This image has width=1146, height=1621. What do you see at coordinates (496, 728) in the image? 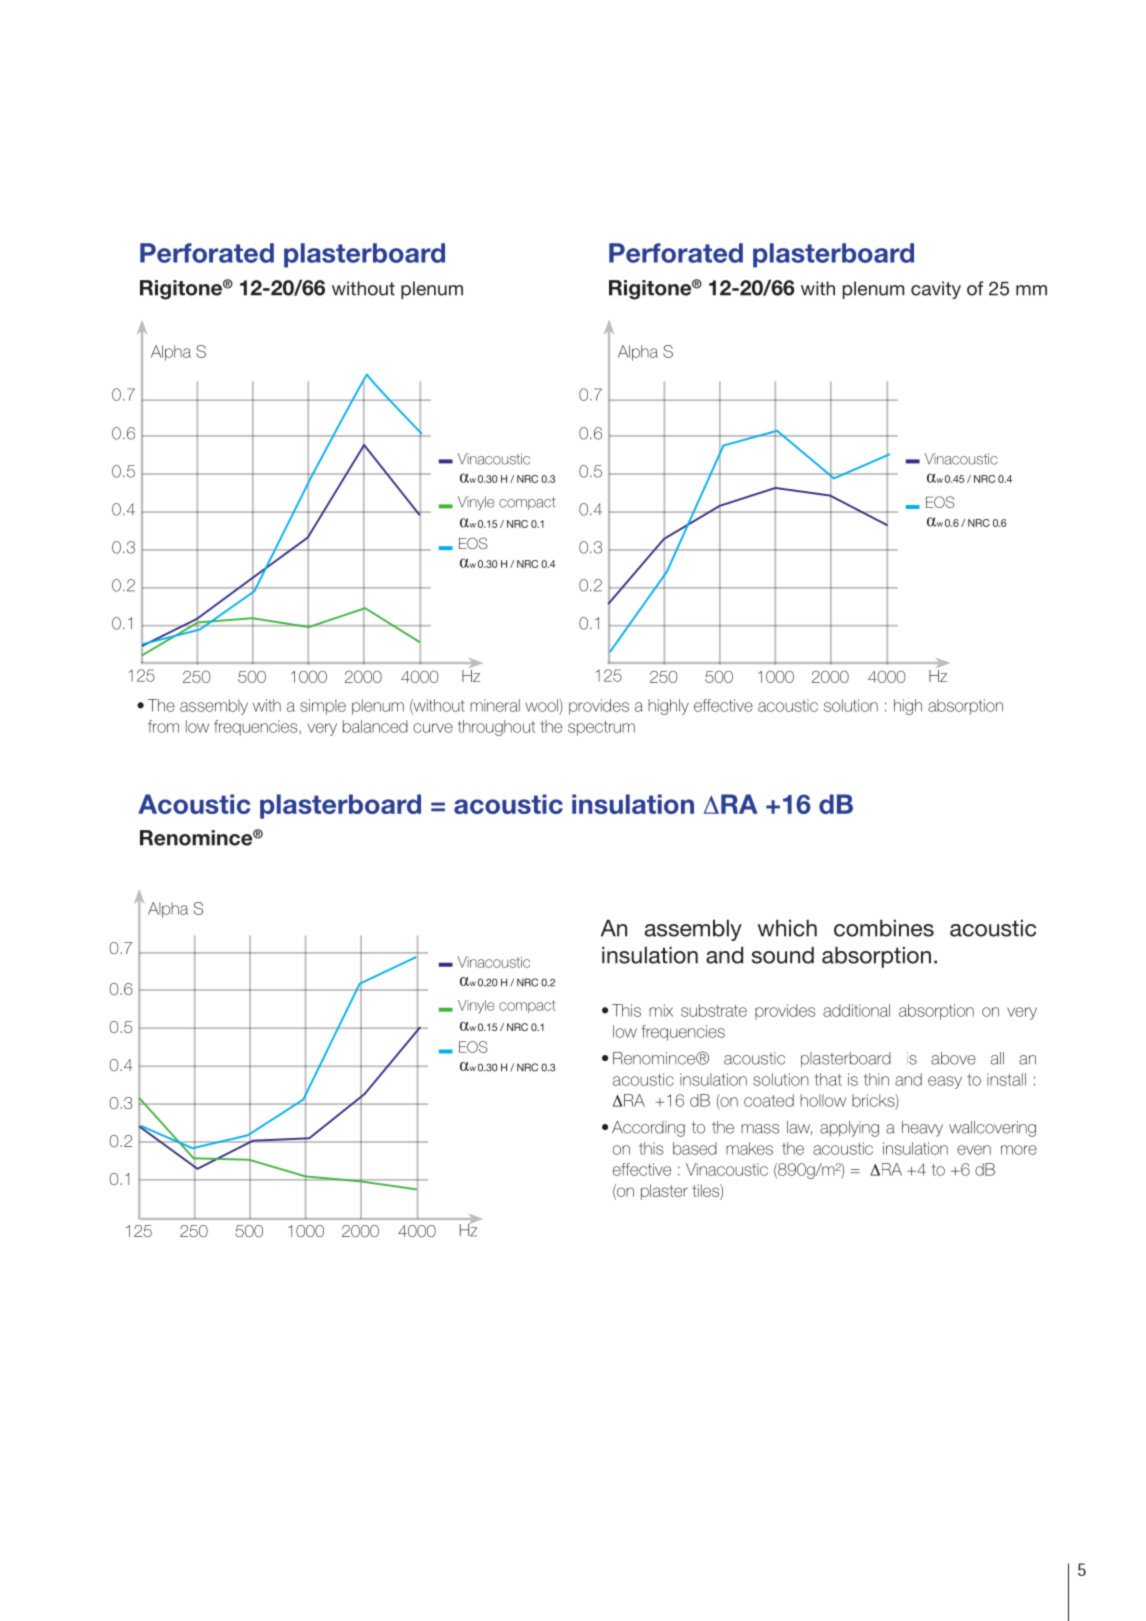
I see `throughout` at bounding box center [496, 728].
